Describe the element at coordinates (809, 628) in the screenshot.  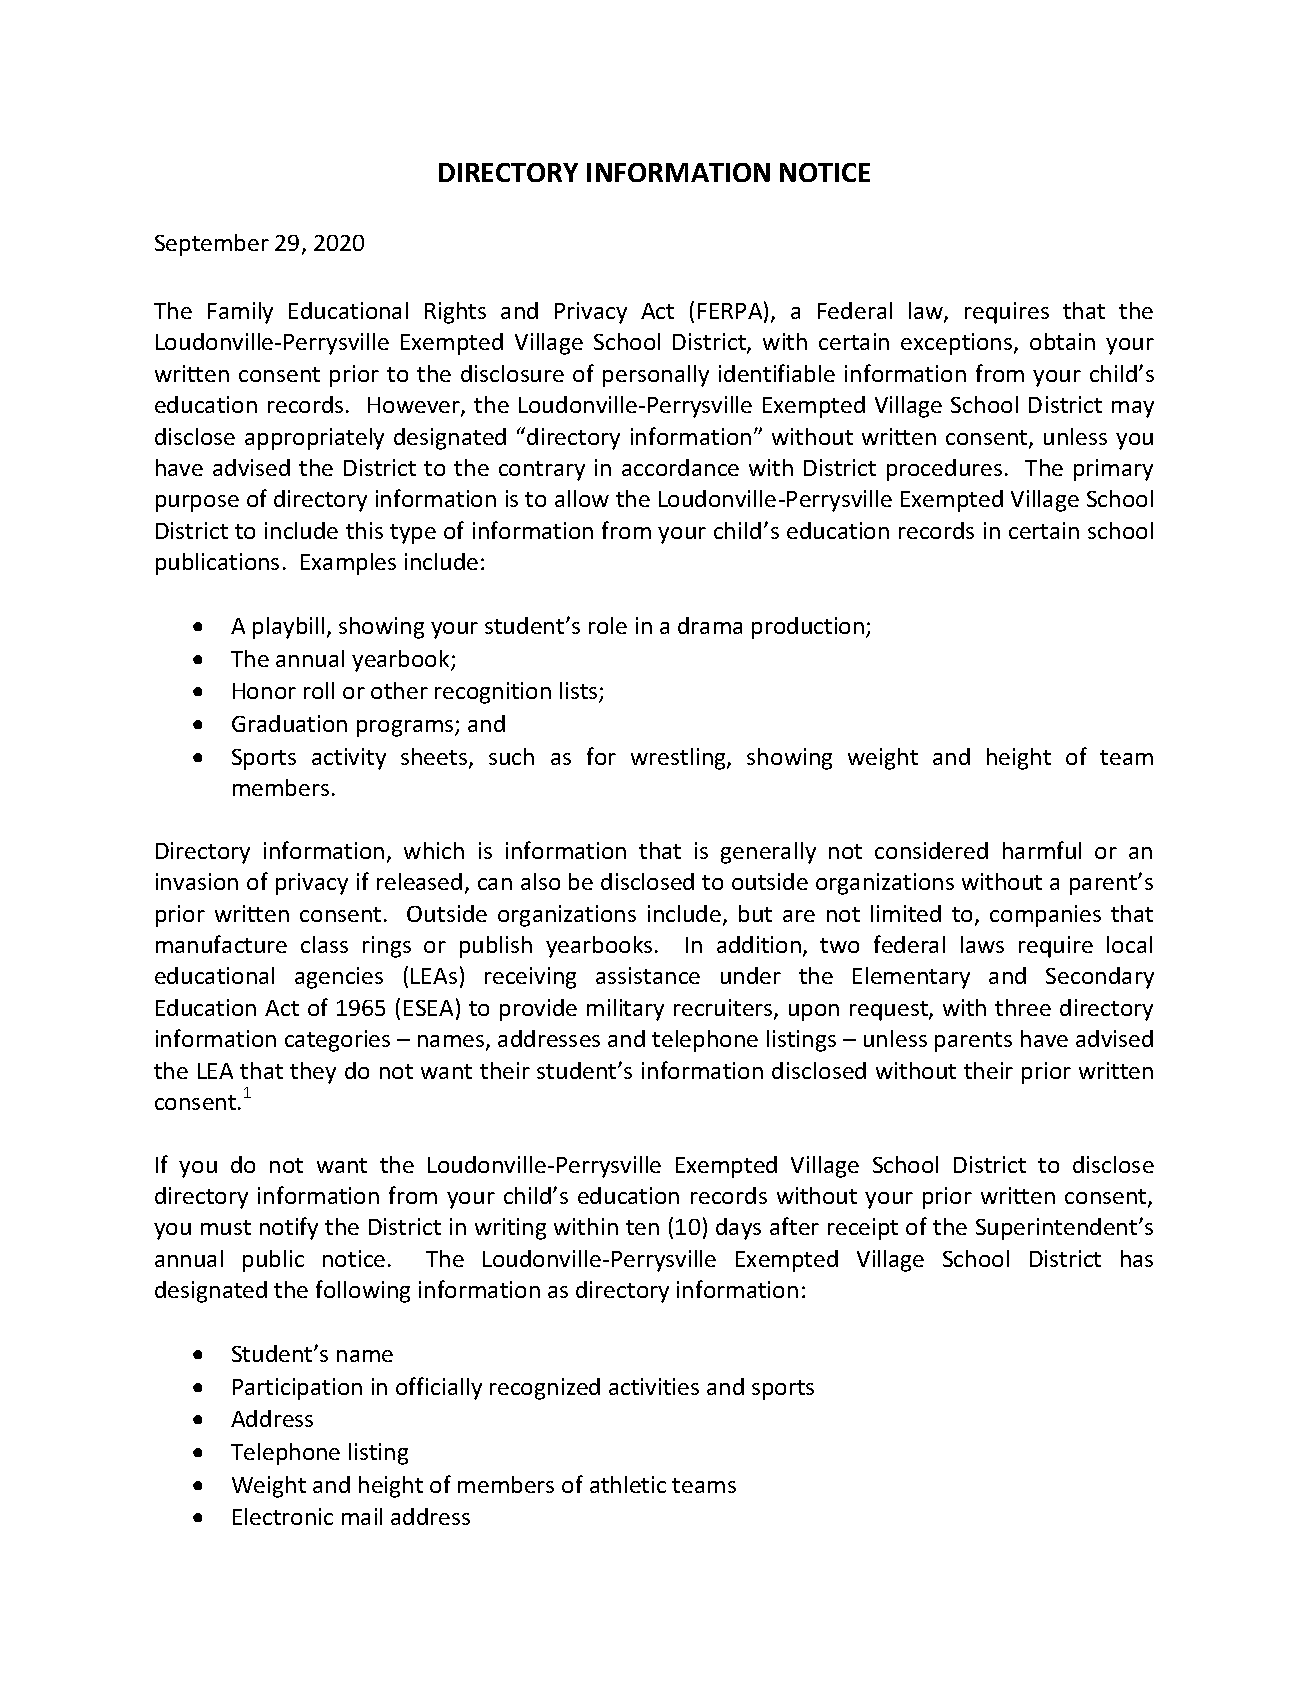
I see `production` at that location.
